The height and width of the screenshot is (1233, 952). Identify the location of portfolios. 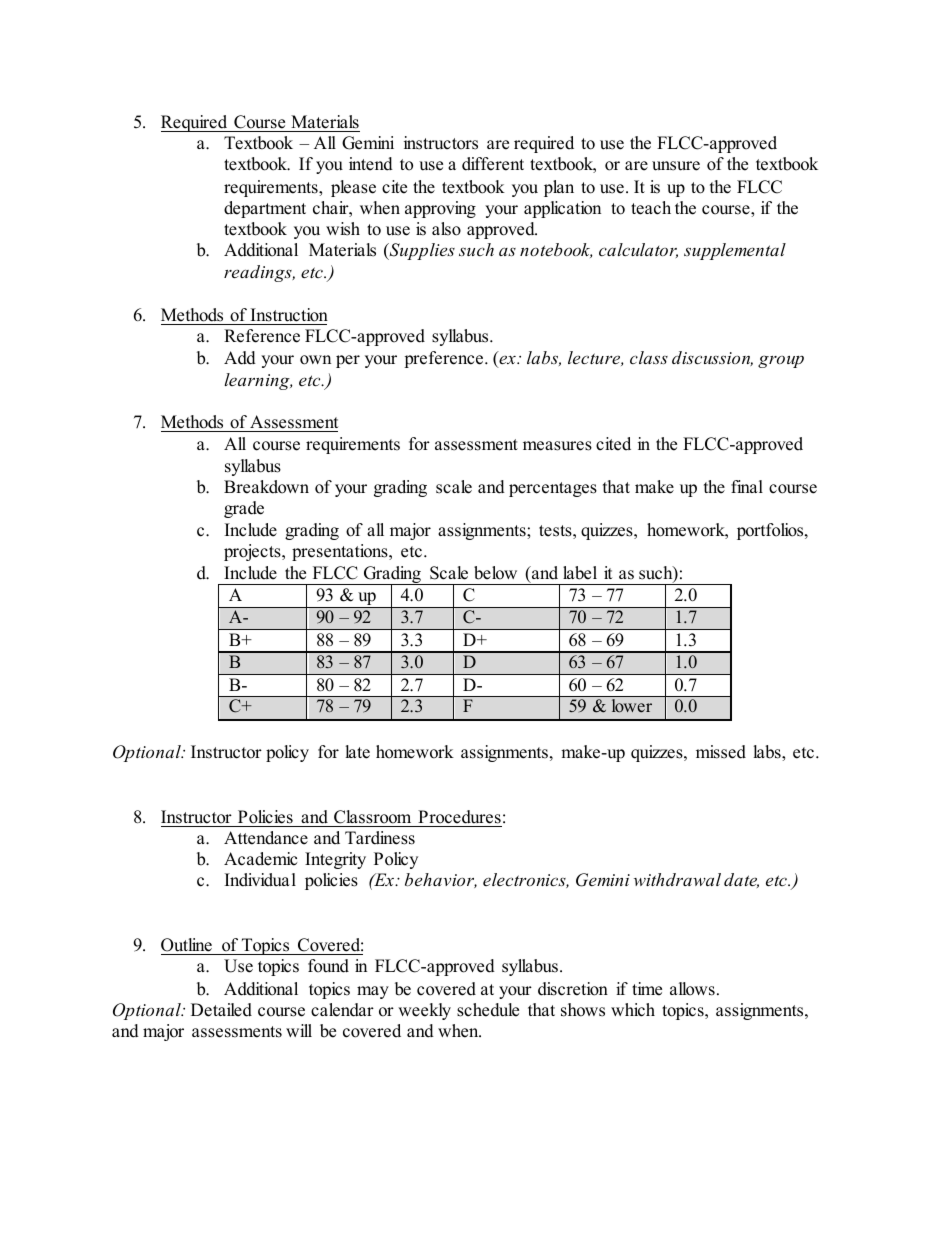
(771, 531).
